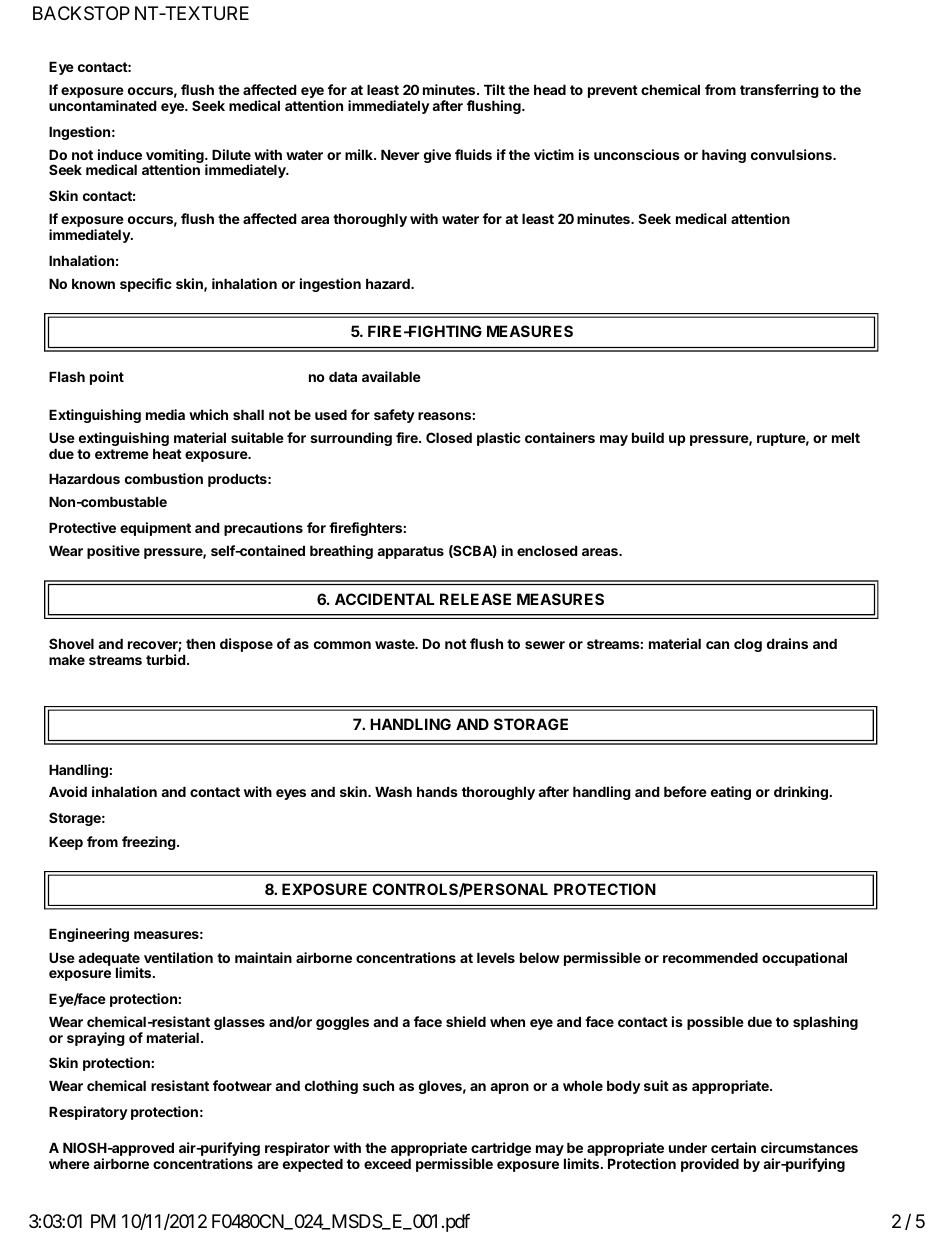 The image size is (952, 1233). I want to click on transferring, so click(779, 91).
